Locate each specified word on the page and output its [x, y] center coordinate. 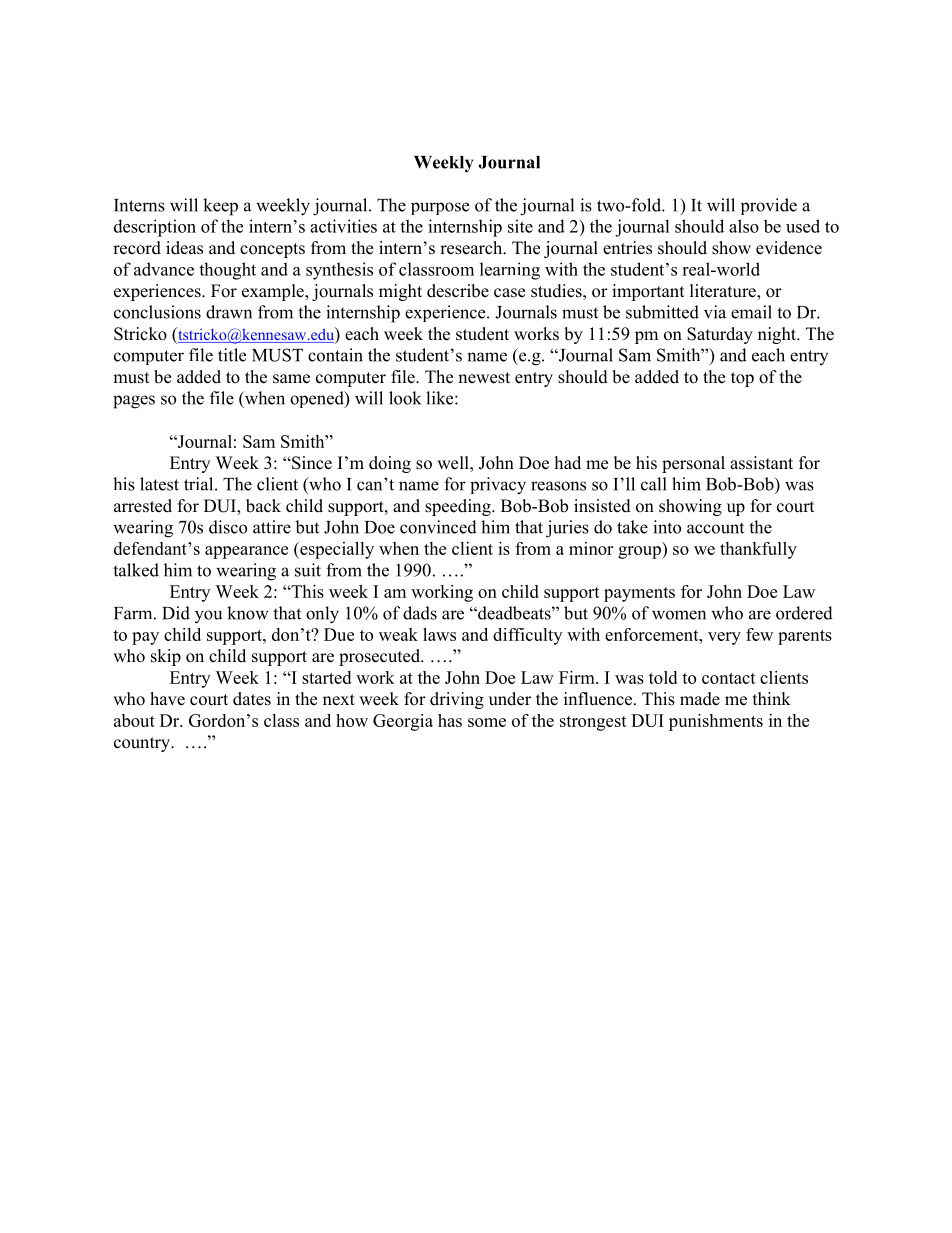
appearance [246, 552]
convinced [438, 527]
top [742, 379]
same [291, 379]
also [744, 226]
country [143, 744]
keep [220, 207]
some [487, 722]
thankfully [758, 550]
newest [484, 378]
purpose [440, 208]
